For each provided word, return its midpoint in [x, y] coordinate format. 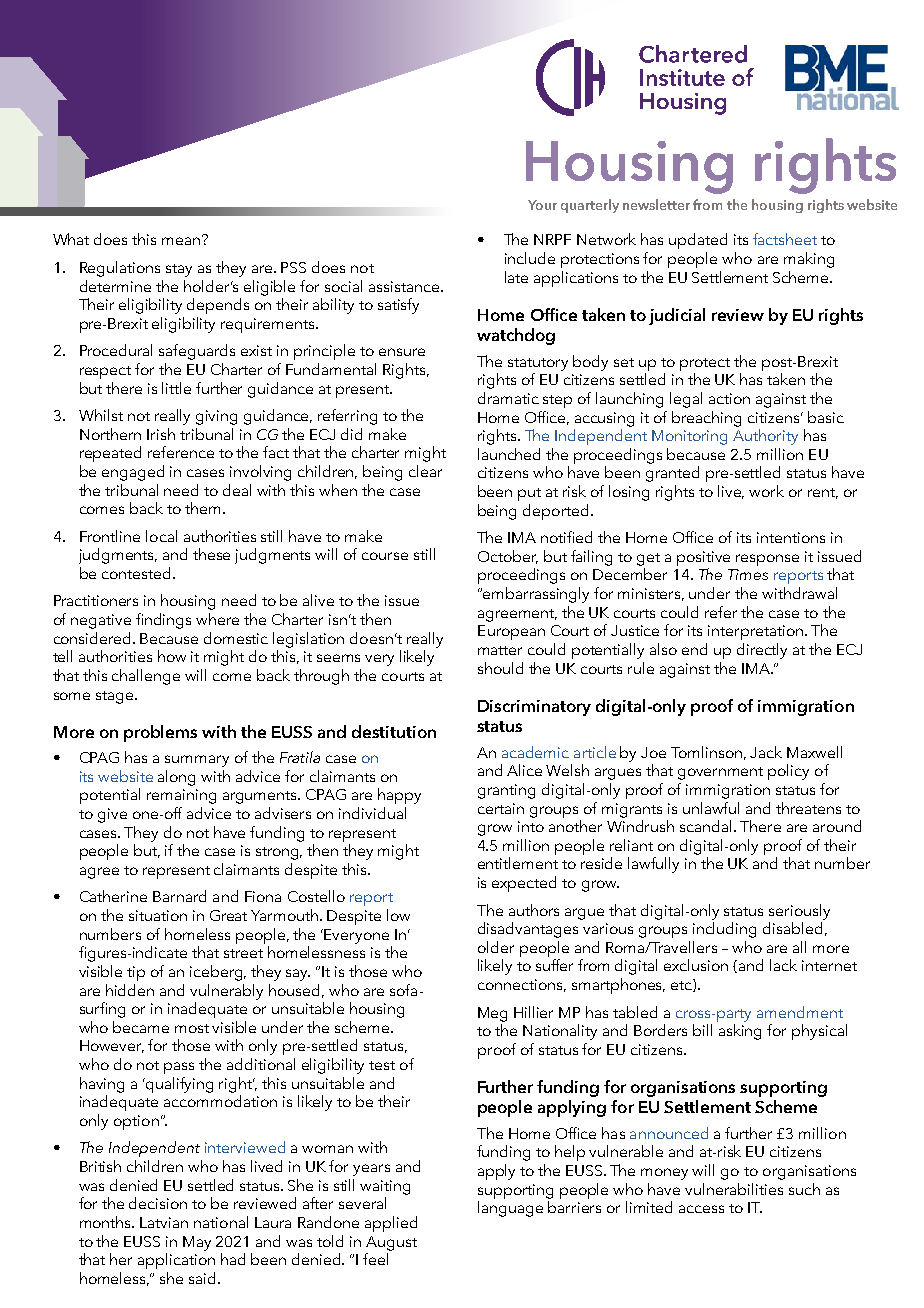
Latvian [164, 1222]
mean [181, 241]
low [398, 915]
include [530, 258]
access [701, 1209]
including [724, 930]
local [161, 536]
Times [748, 574]
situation [158, 915]
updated [698, 241]
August [391, 1243]
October [508, 557]
